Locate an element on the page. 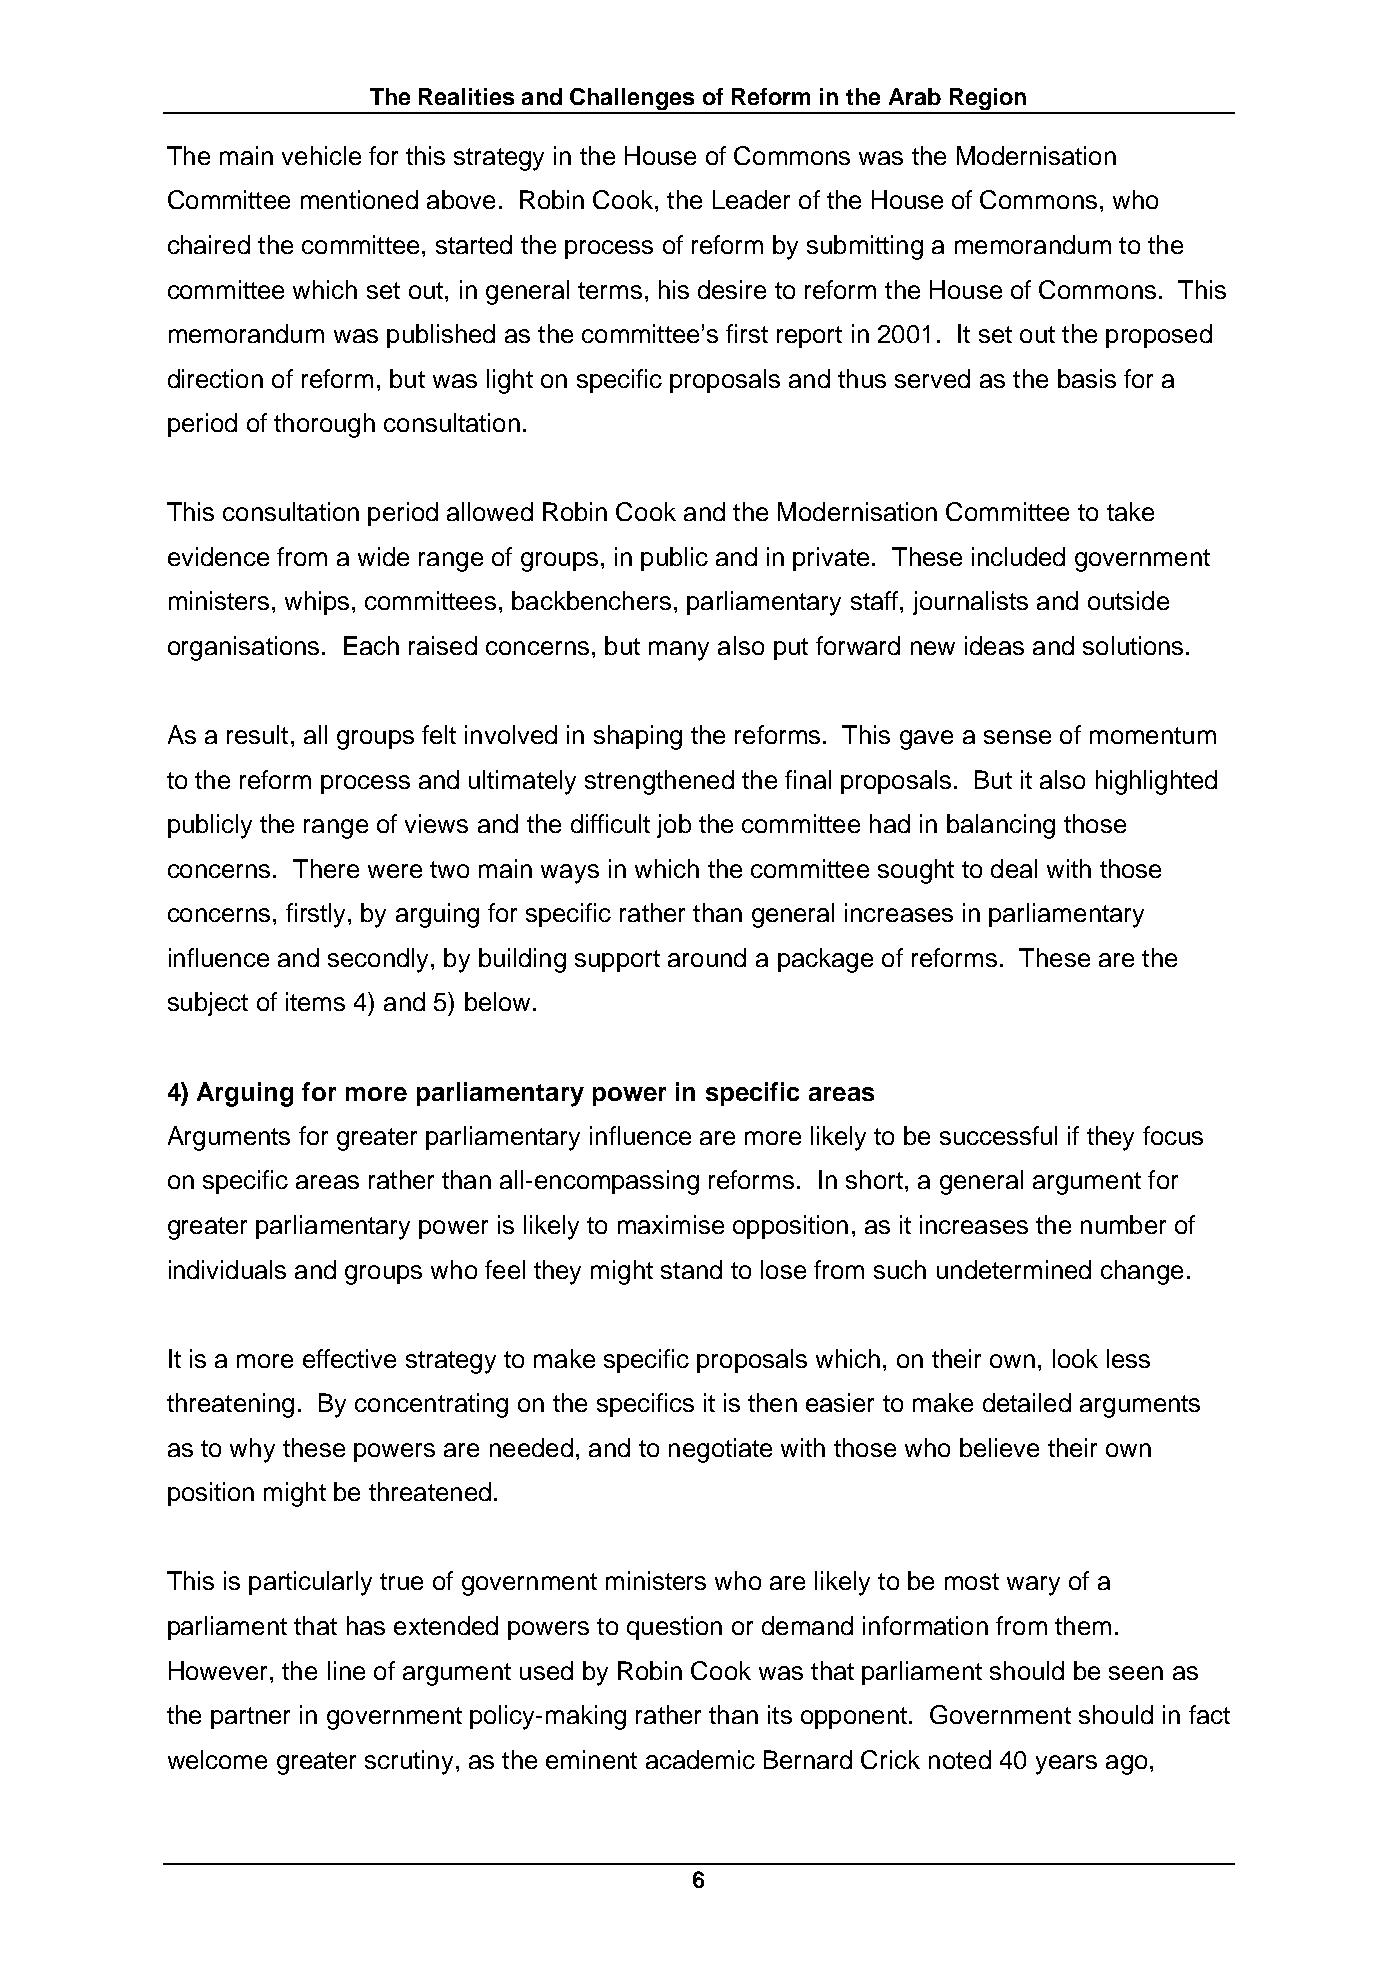  private is located at coordinates (831, 559).
